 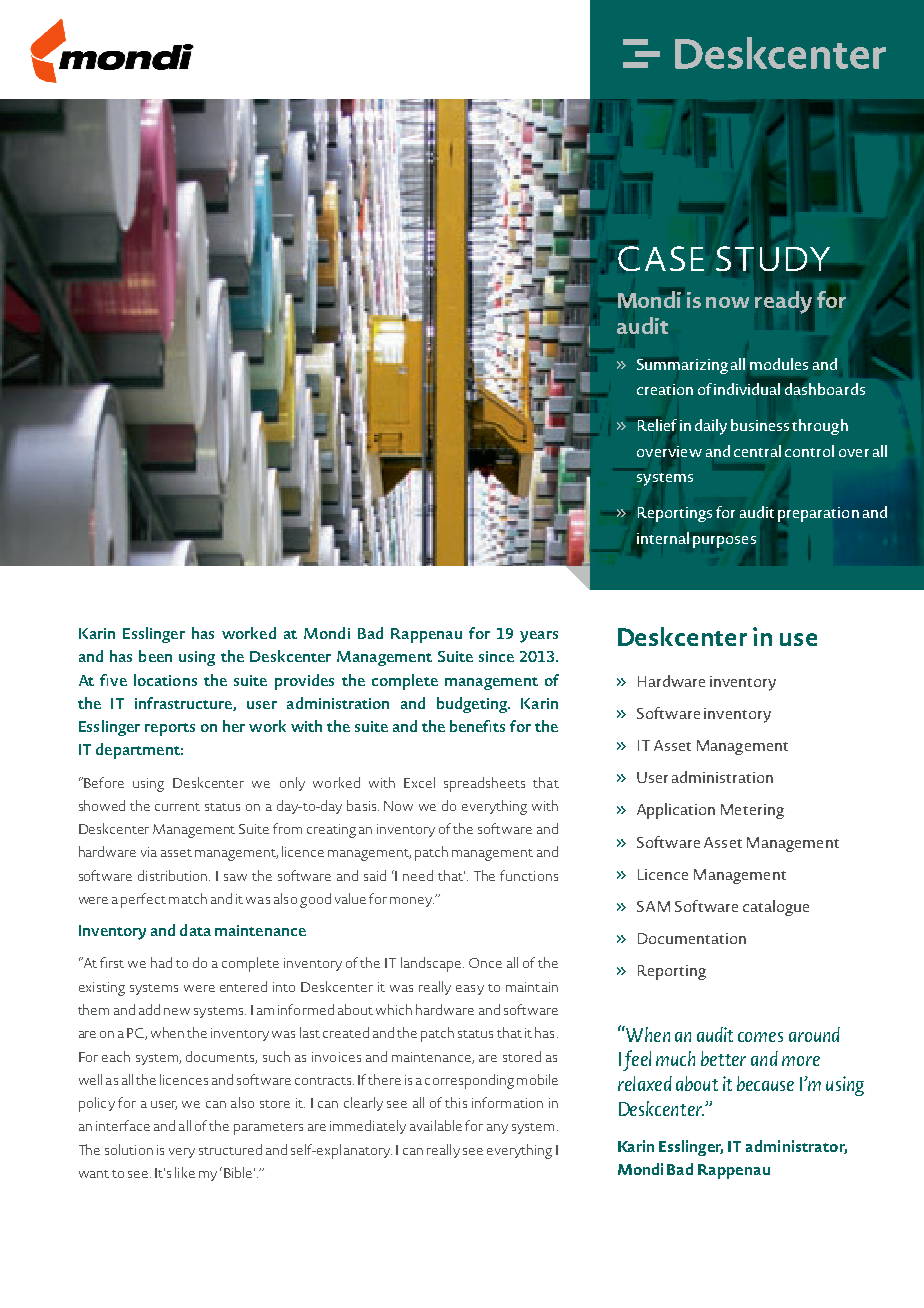 I want to click on been, so click(x=155, y=656).
